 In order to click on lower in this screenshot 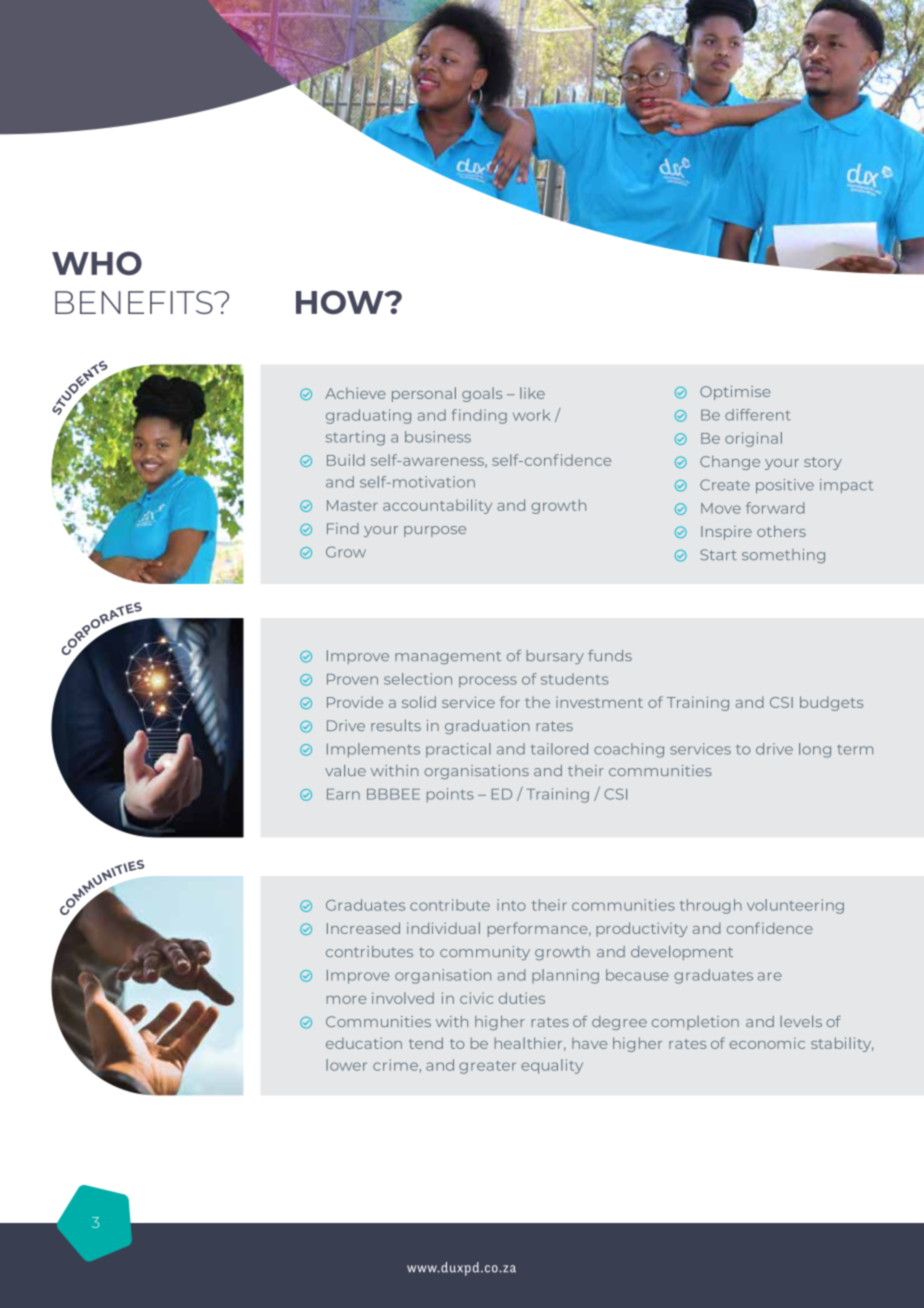, I will do `click(346, 1065)`.
